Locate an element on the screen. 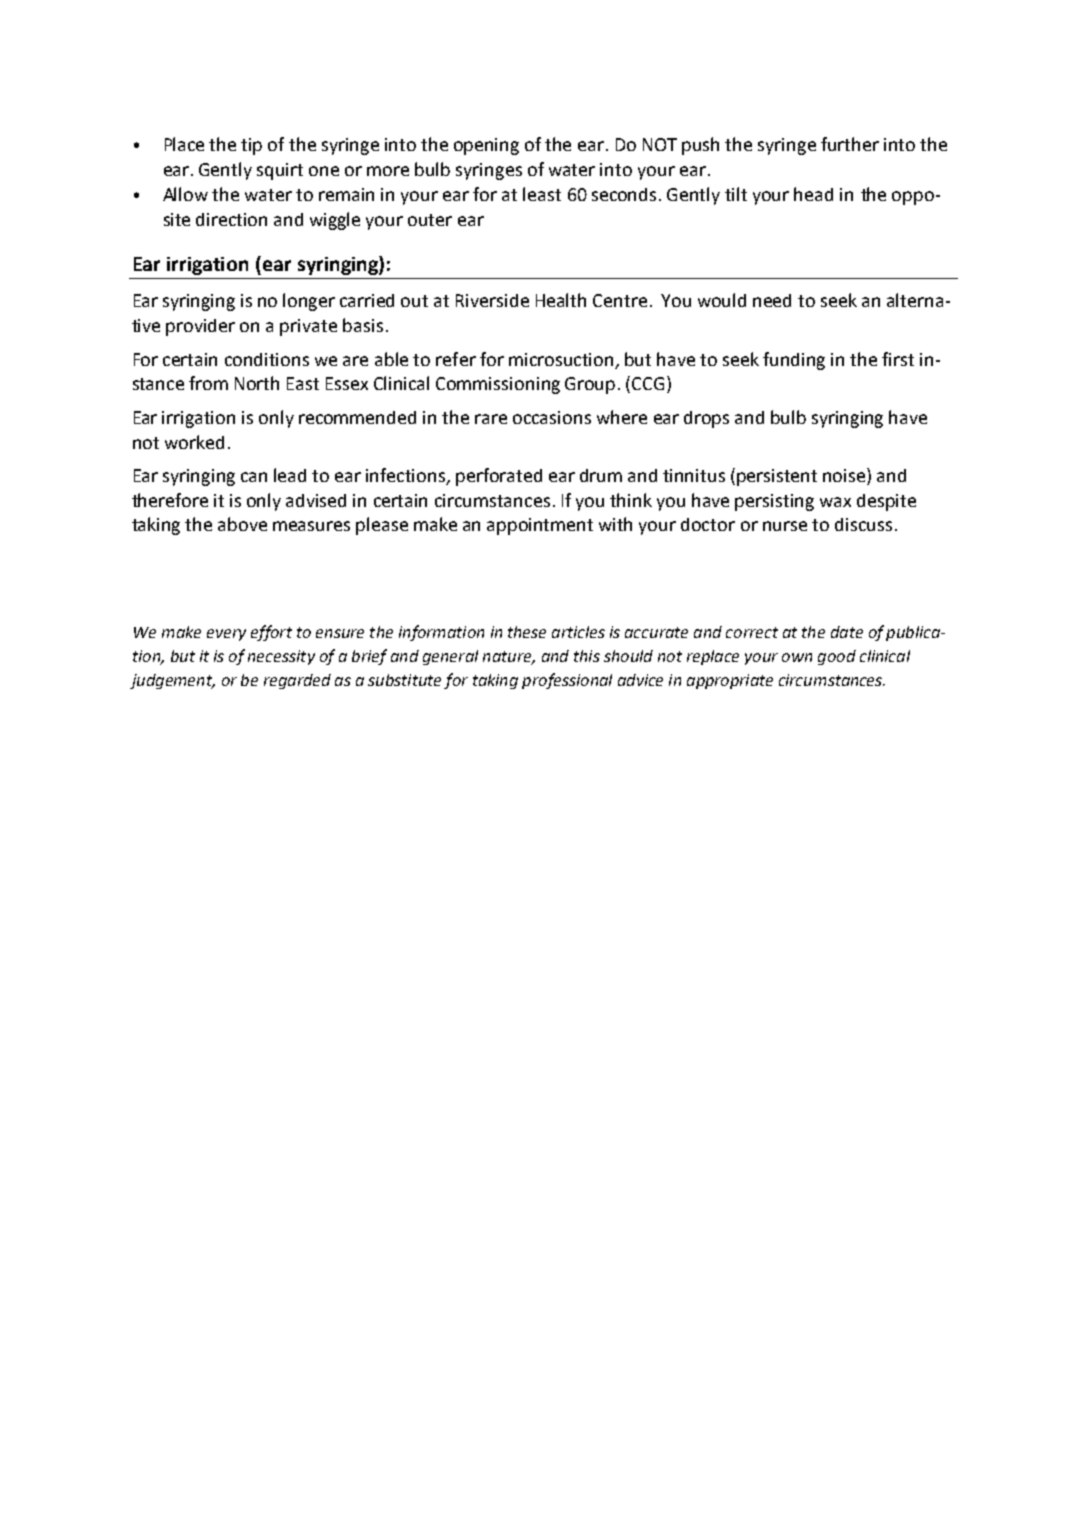  professional is located at coordinates (567, 681).
